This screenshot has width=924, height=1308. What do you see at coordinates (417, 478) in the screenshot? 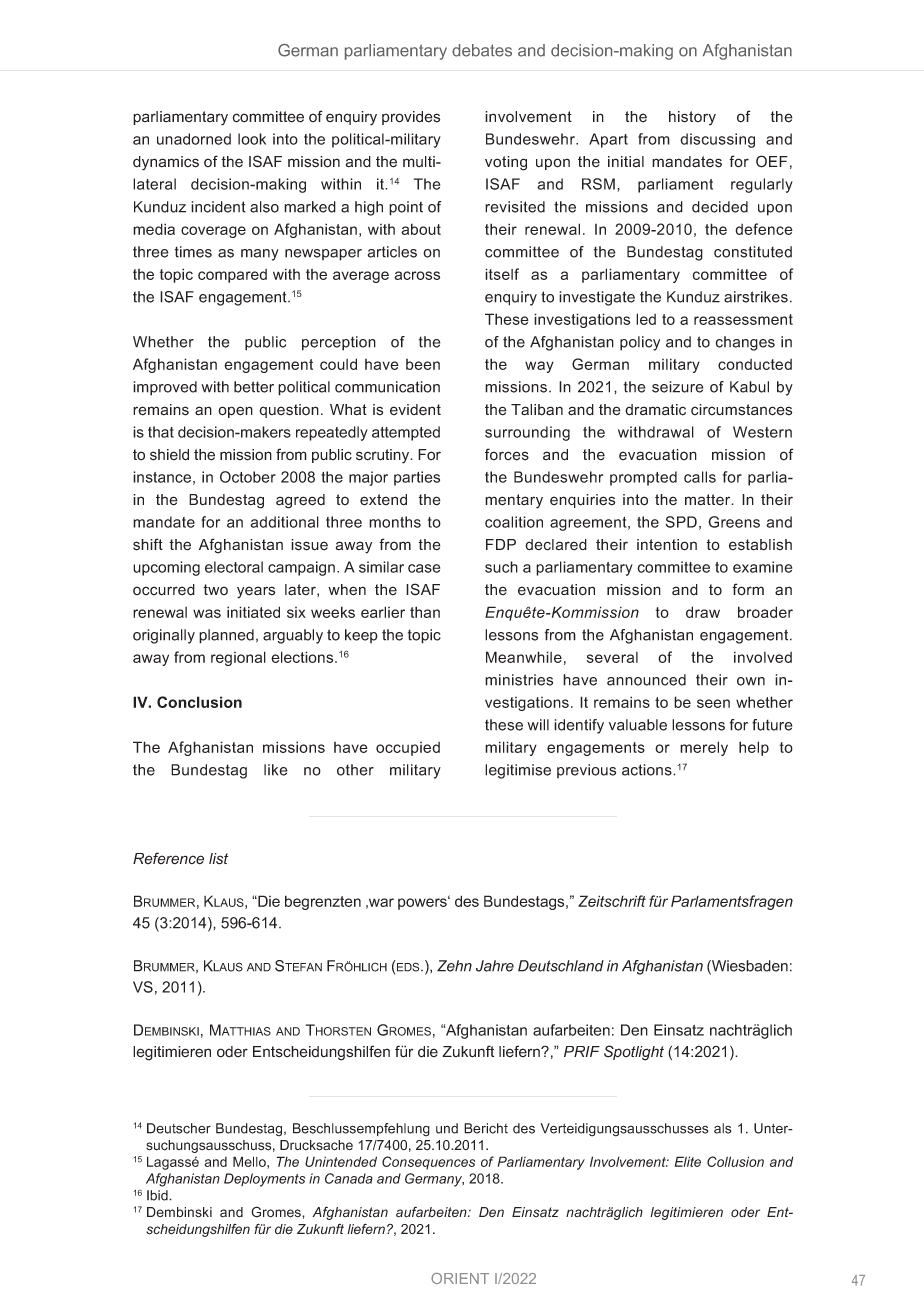
I see `parties` at bounding box center [417, 478].
